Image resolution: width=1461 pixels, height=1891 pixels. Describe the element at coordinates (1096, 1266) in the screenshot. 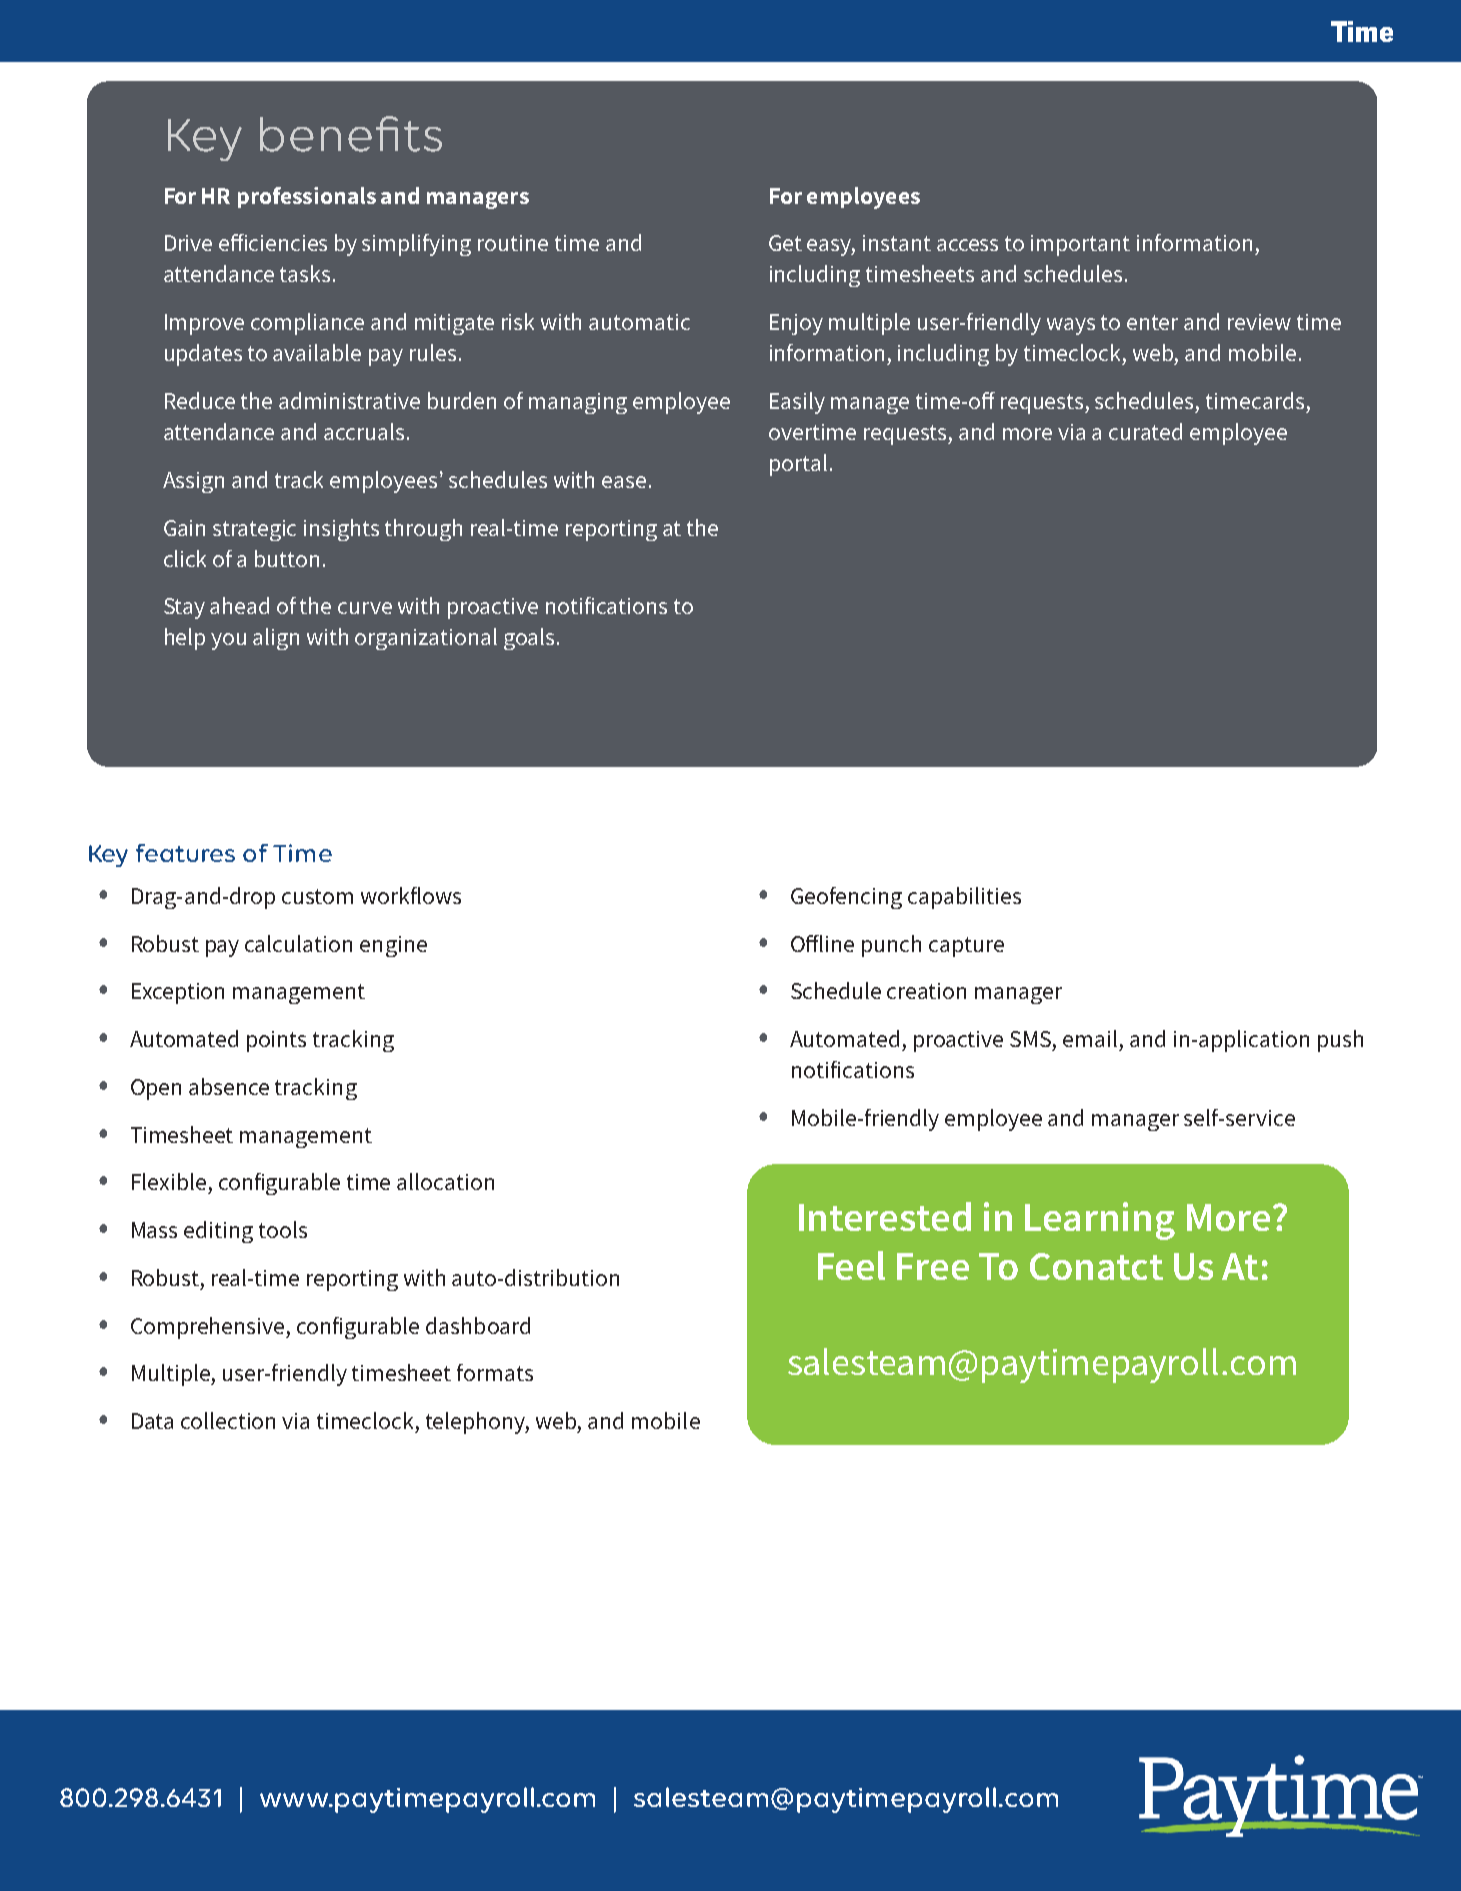

I see `Conatct` at that location.
